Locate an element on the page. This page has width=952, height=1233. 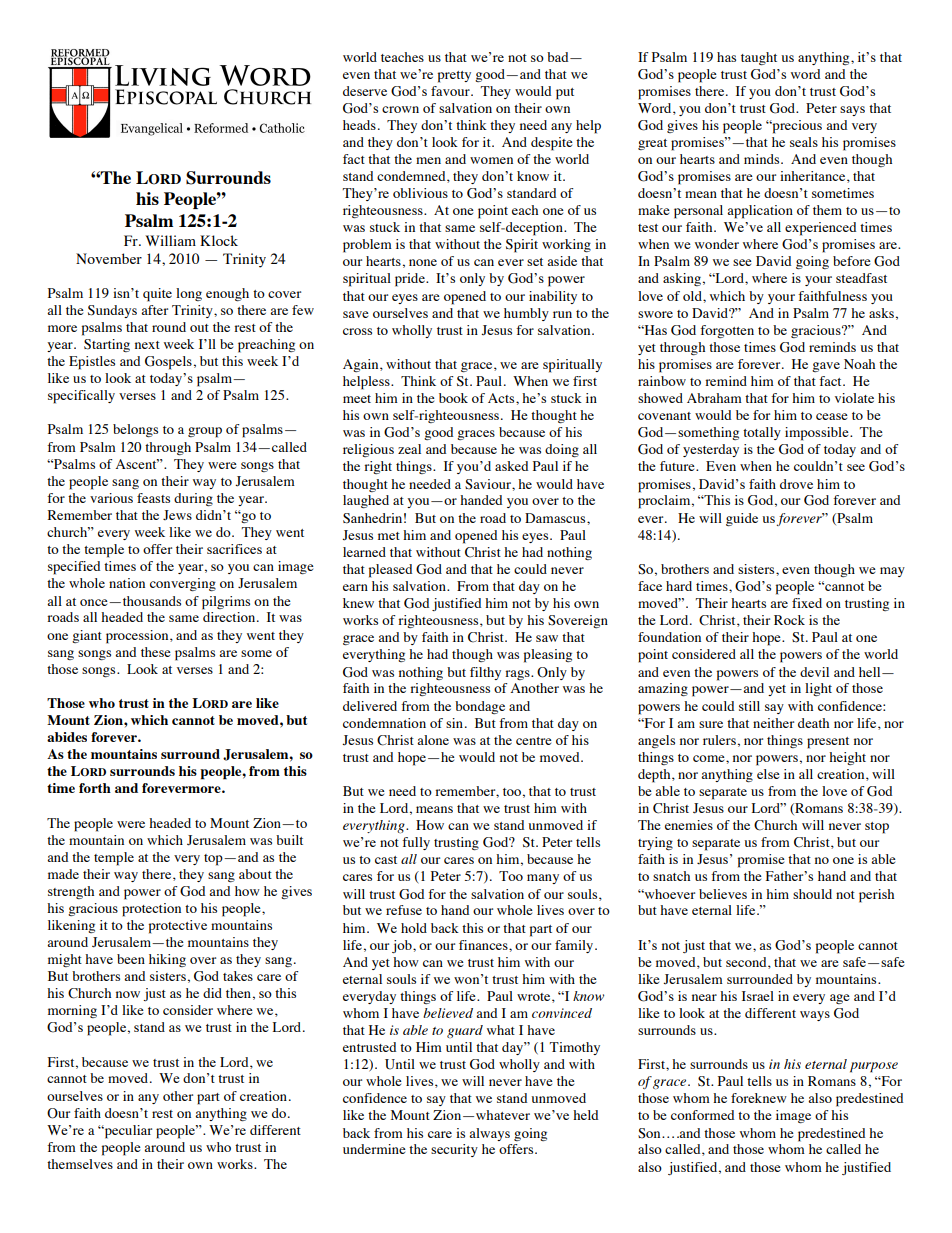
quite is located at coordinates (157, 295).
